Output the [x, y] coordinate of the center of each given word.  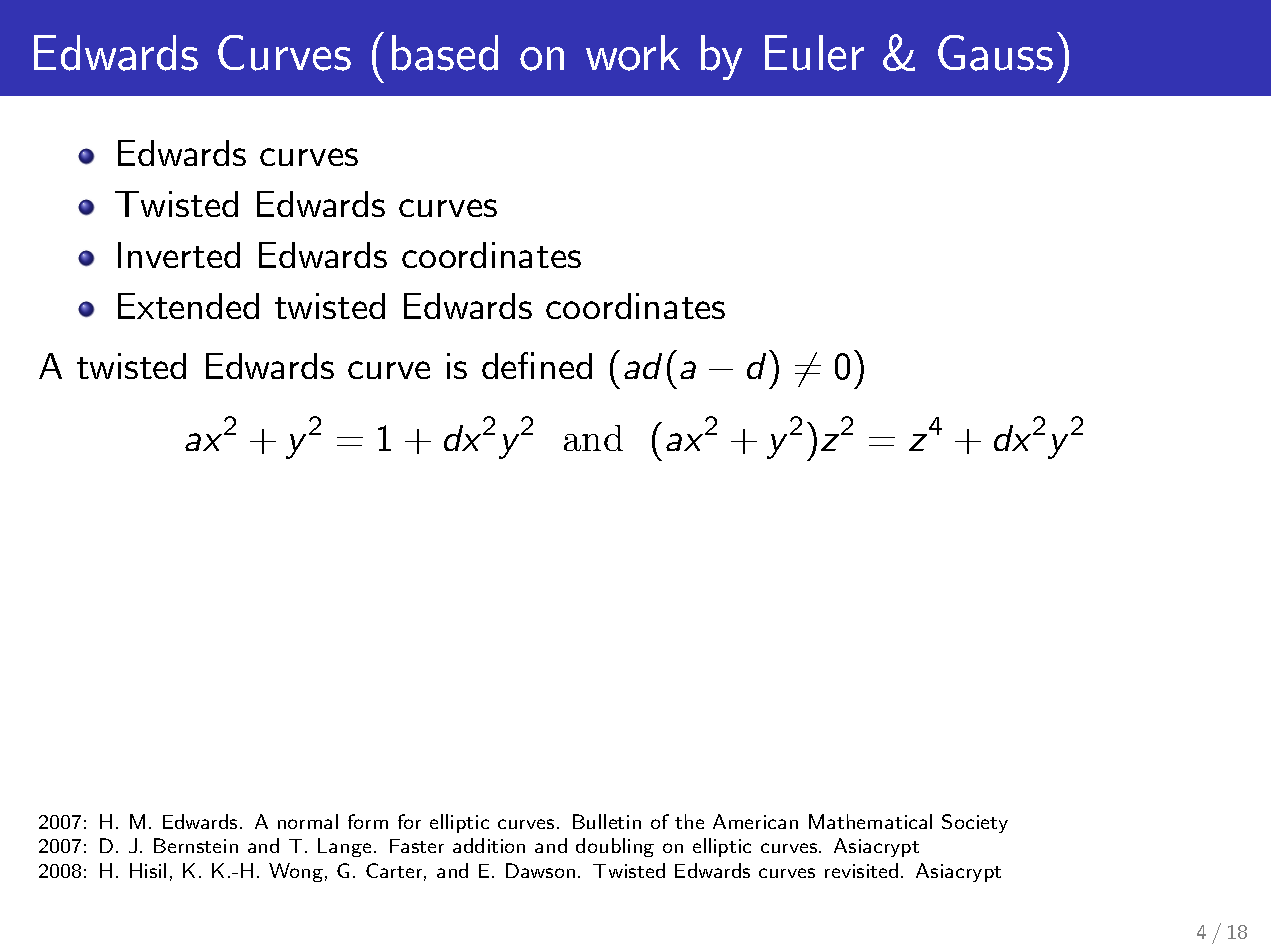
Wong [296, 872]
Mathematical [870, 821]
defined [537, 365]
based [445, 53]
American [755, 821]
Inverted [179, 255]
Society [975, 823]
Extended [188, 306]
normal [308, 821]
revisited [861, 870]
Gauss [995, 53]
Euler [814, 53]
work [633, 53]
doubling [615, 847]
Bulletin [607, 821]
